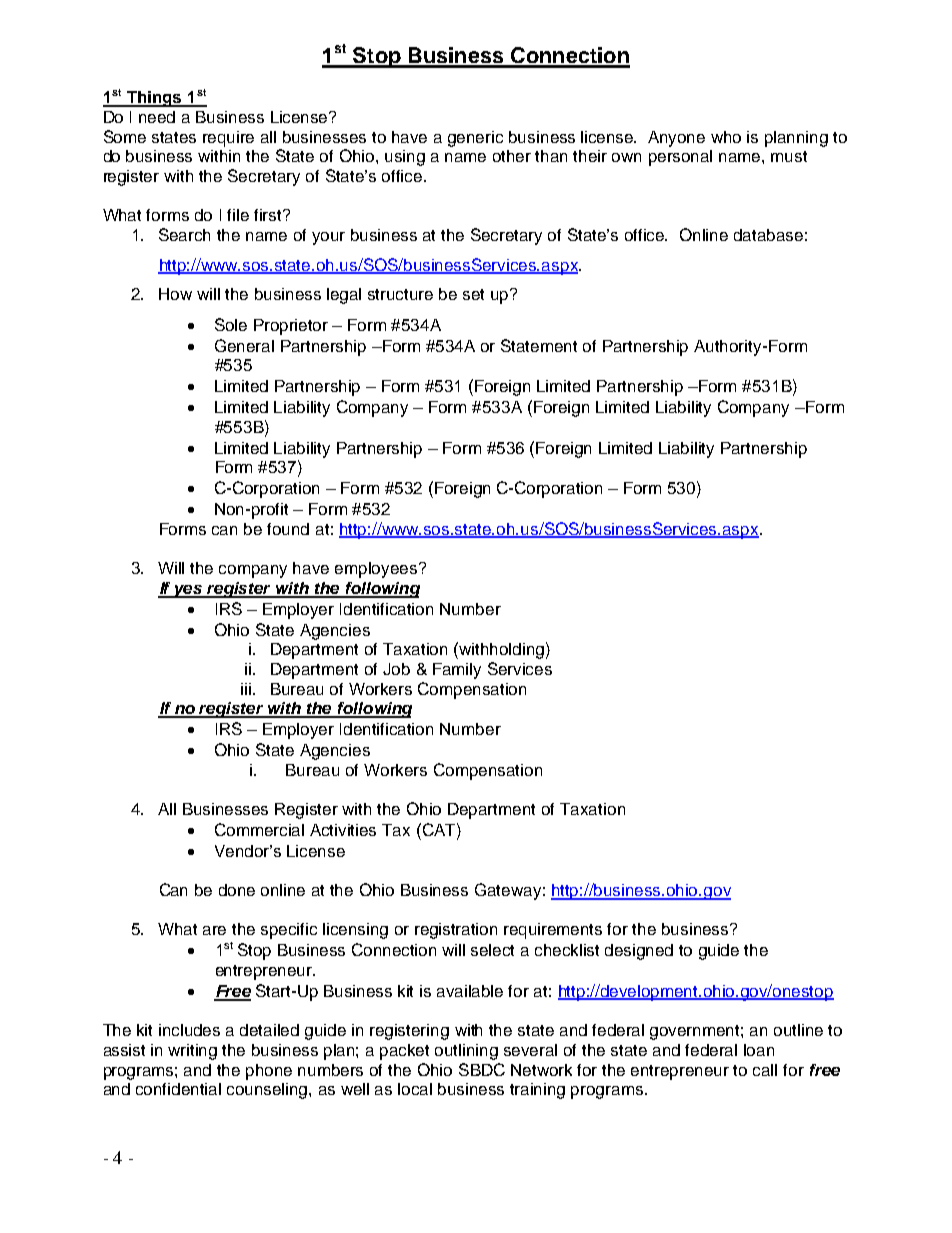 The width and height of the screenshot is (952, 1233). I want to click on writing, so click(192, 1052).
